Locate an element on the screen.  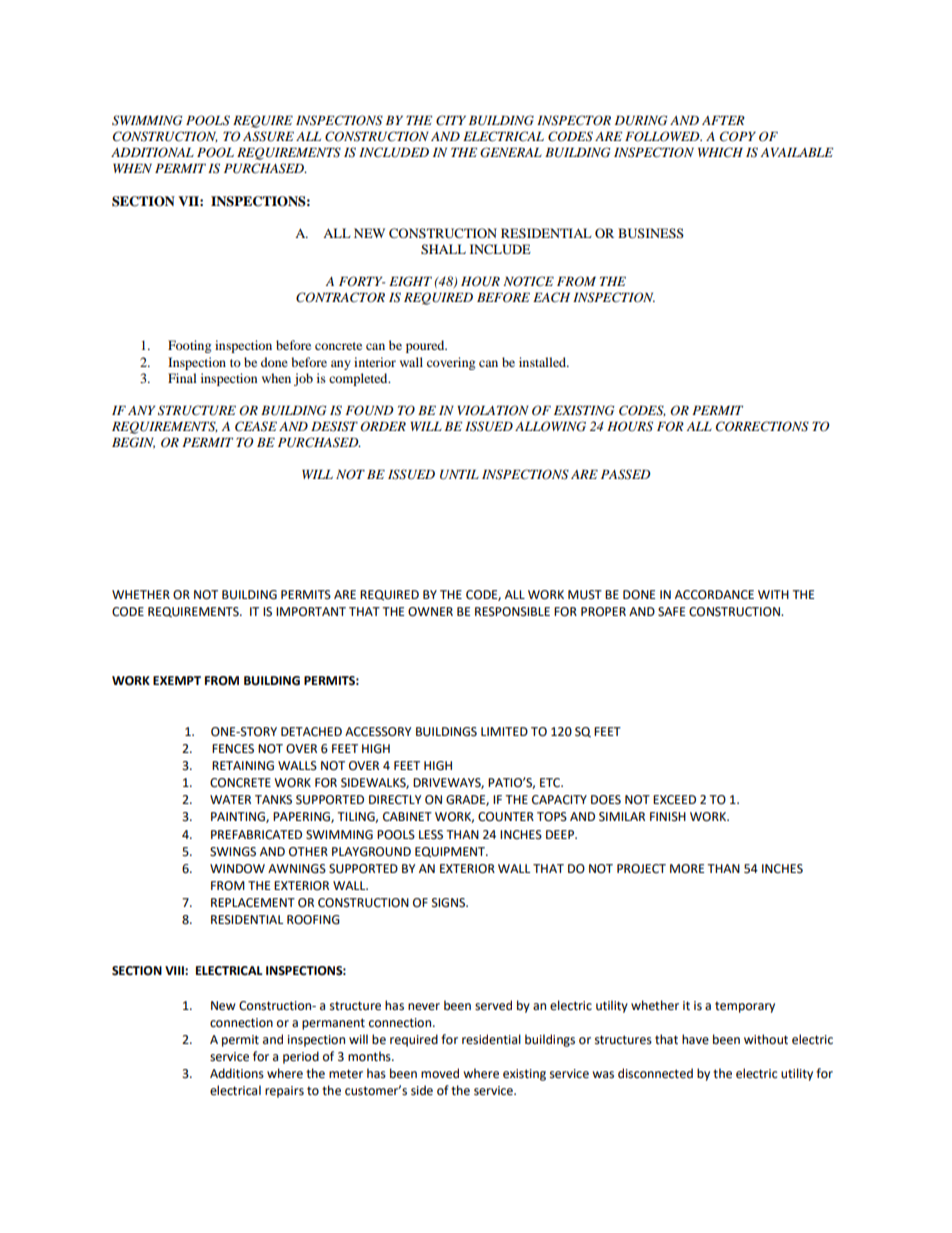
WHICH is located at coordinates (720, 152).
